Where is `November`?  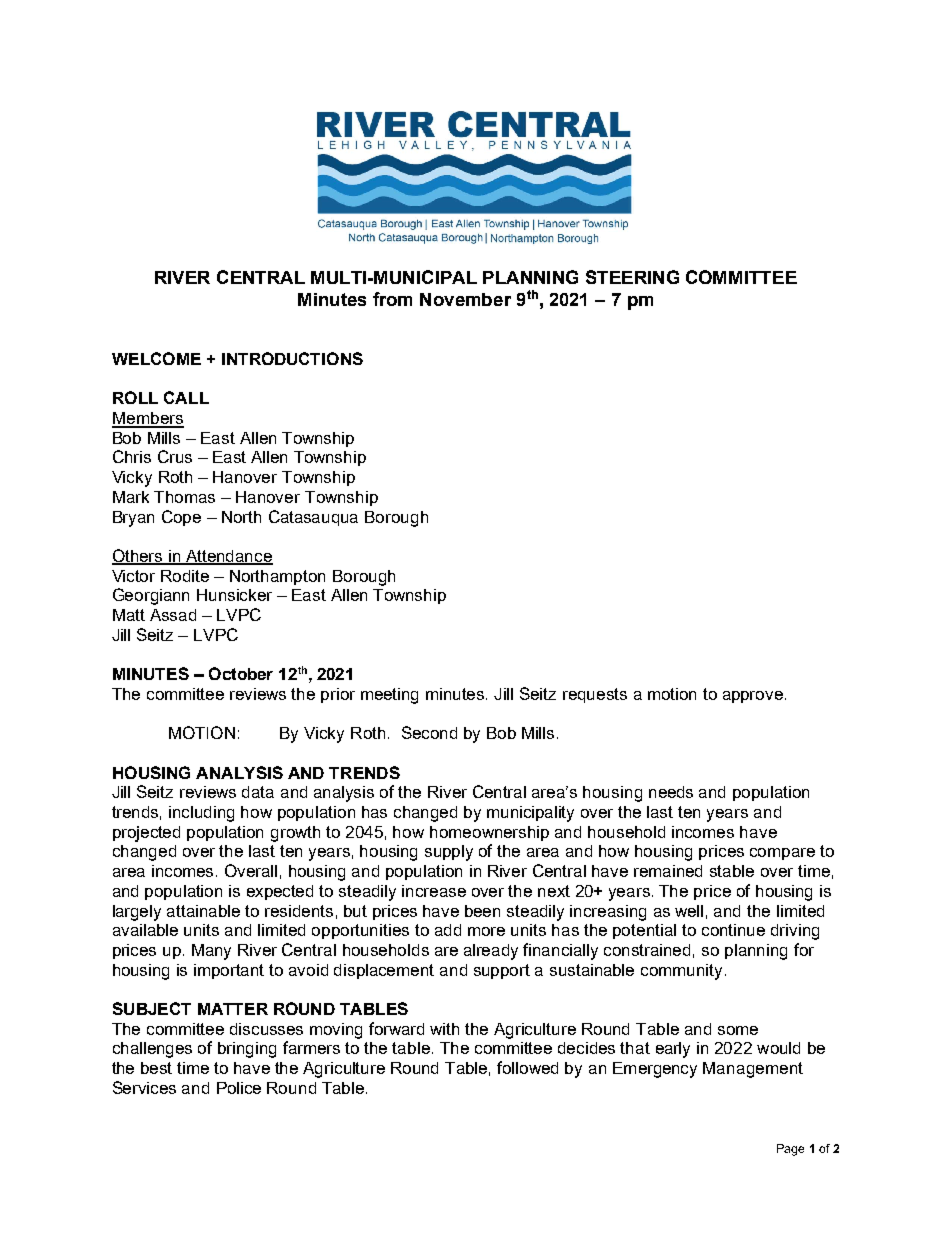
November is located at coordinates (465, 299).
